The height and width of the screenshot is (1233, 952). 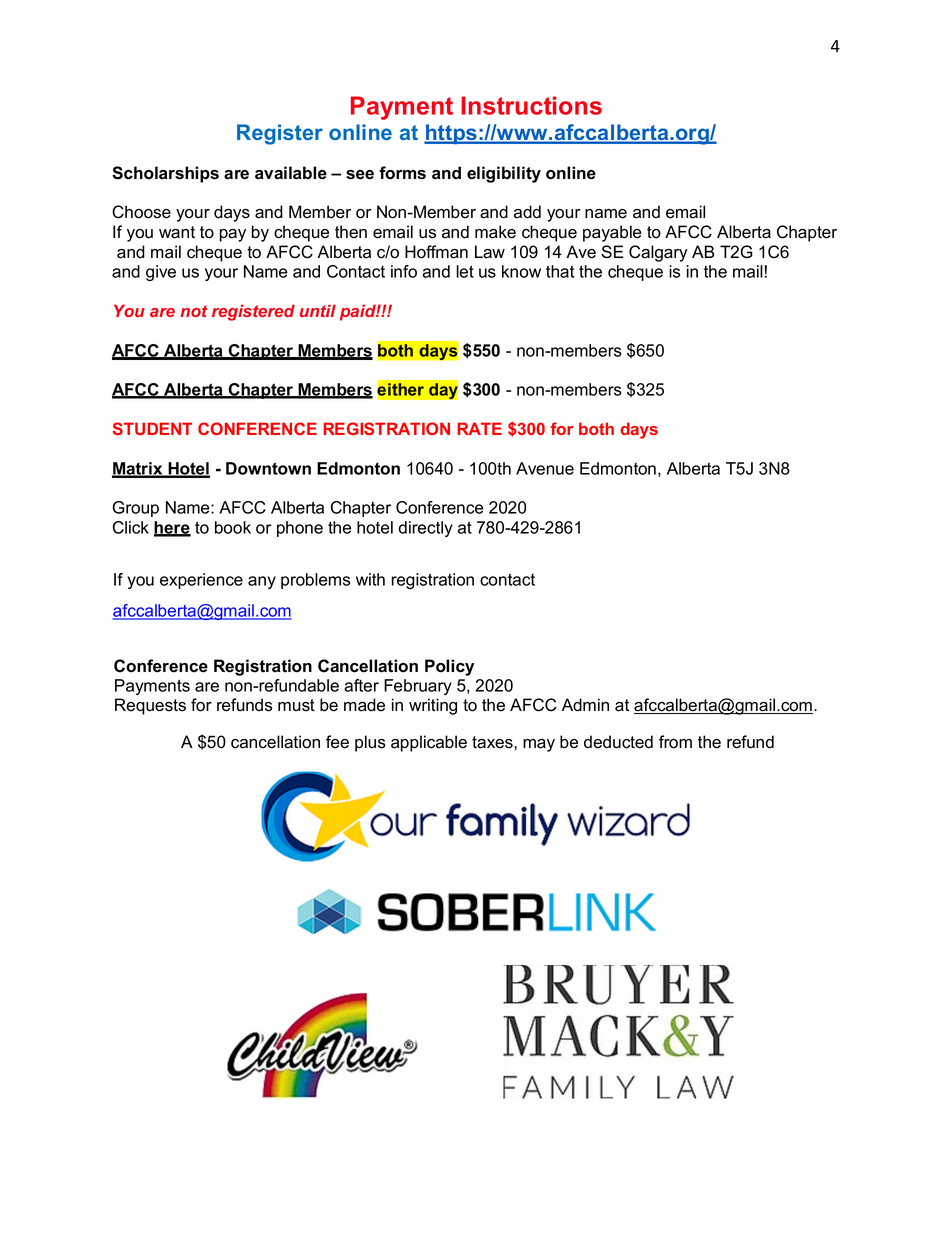 I want to click on here, so click(x=172, y=528).
